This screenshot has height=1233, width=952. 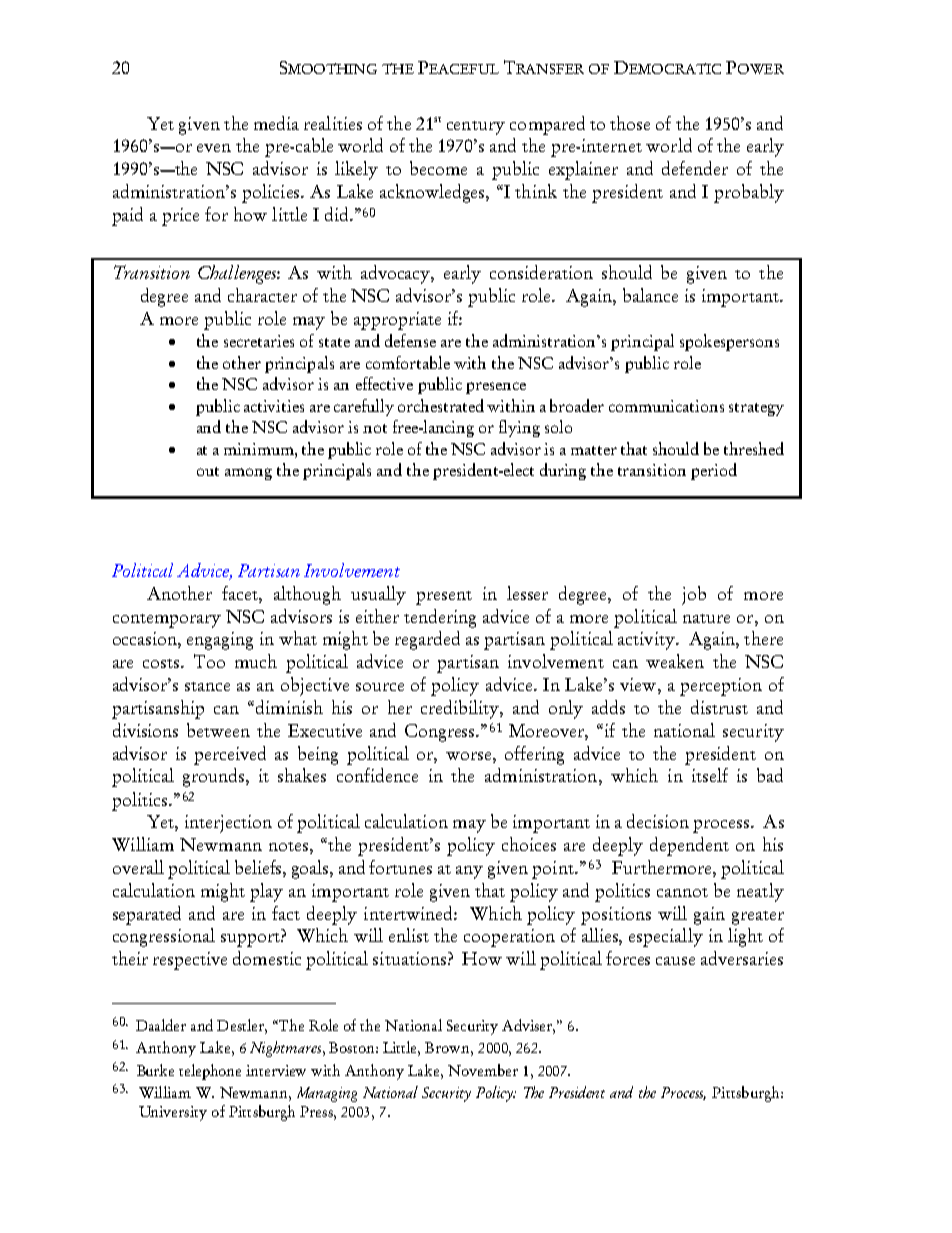 I want to click on present, so click(x=444, y=598).
